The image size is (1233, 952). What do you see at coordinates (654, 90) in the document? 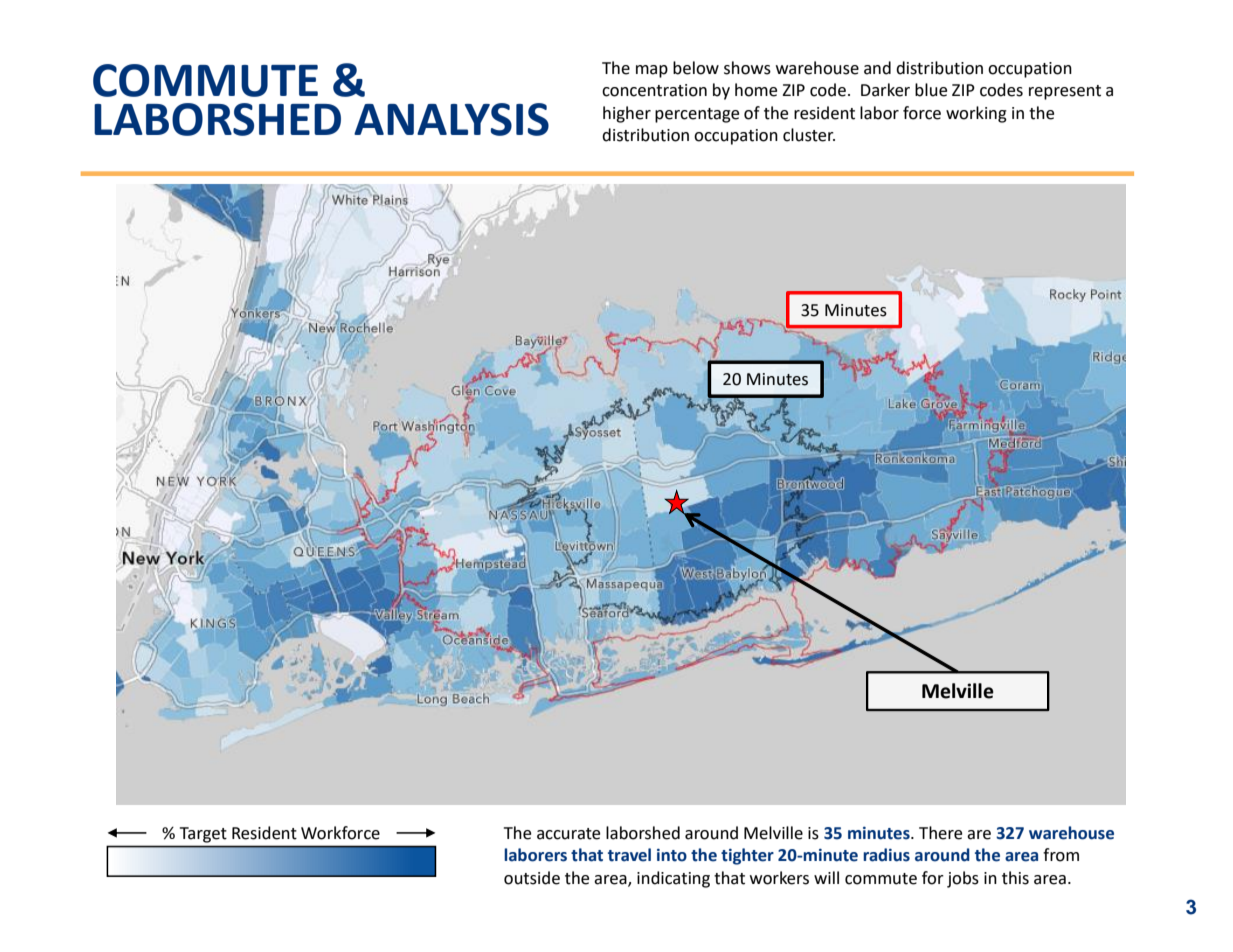
I see `concentration` at bounding box center [654, 90].
